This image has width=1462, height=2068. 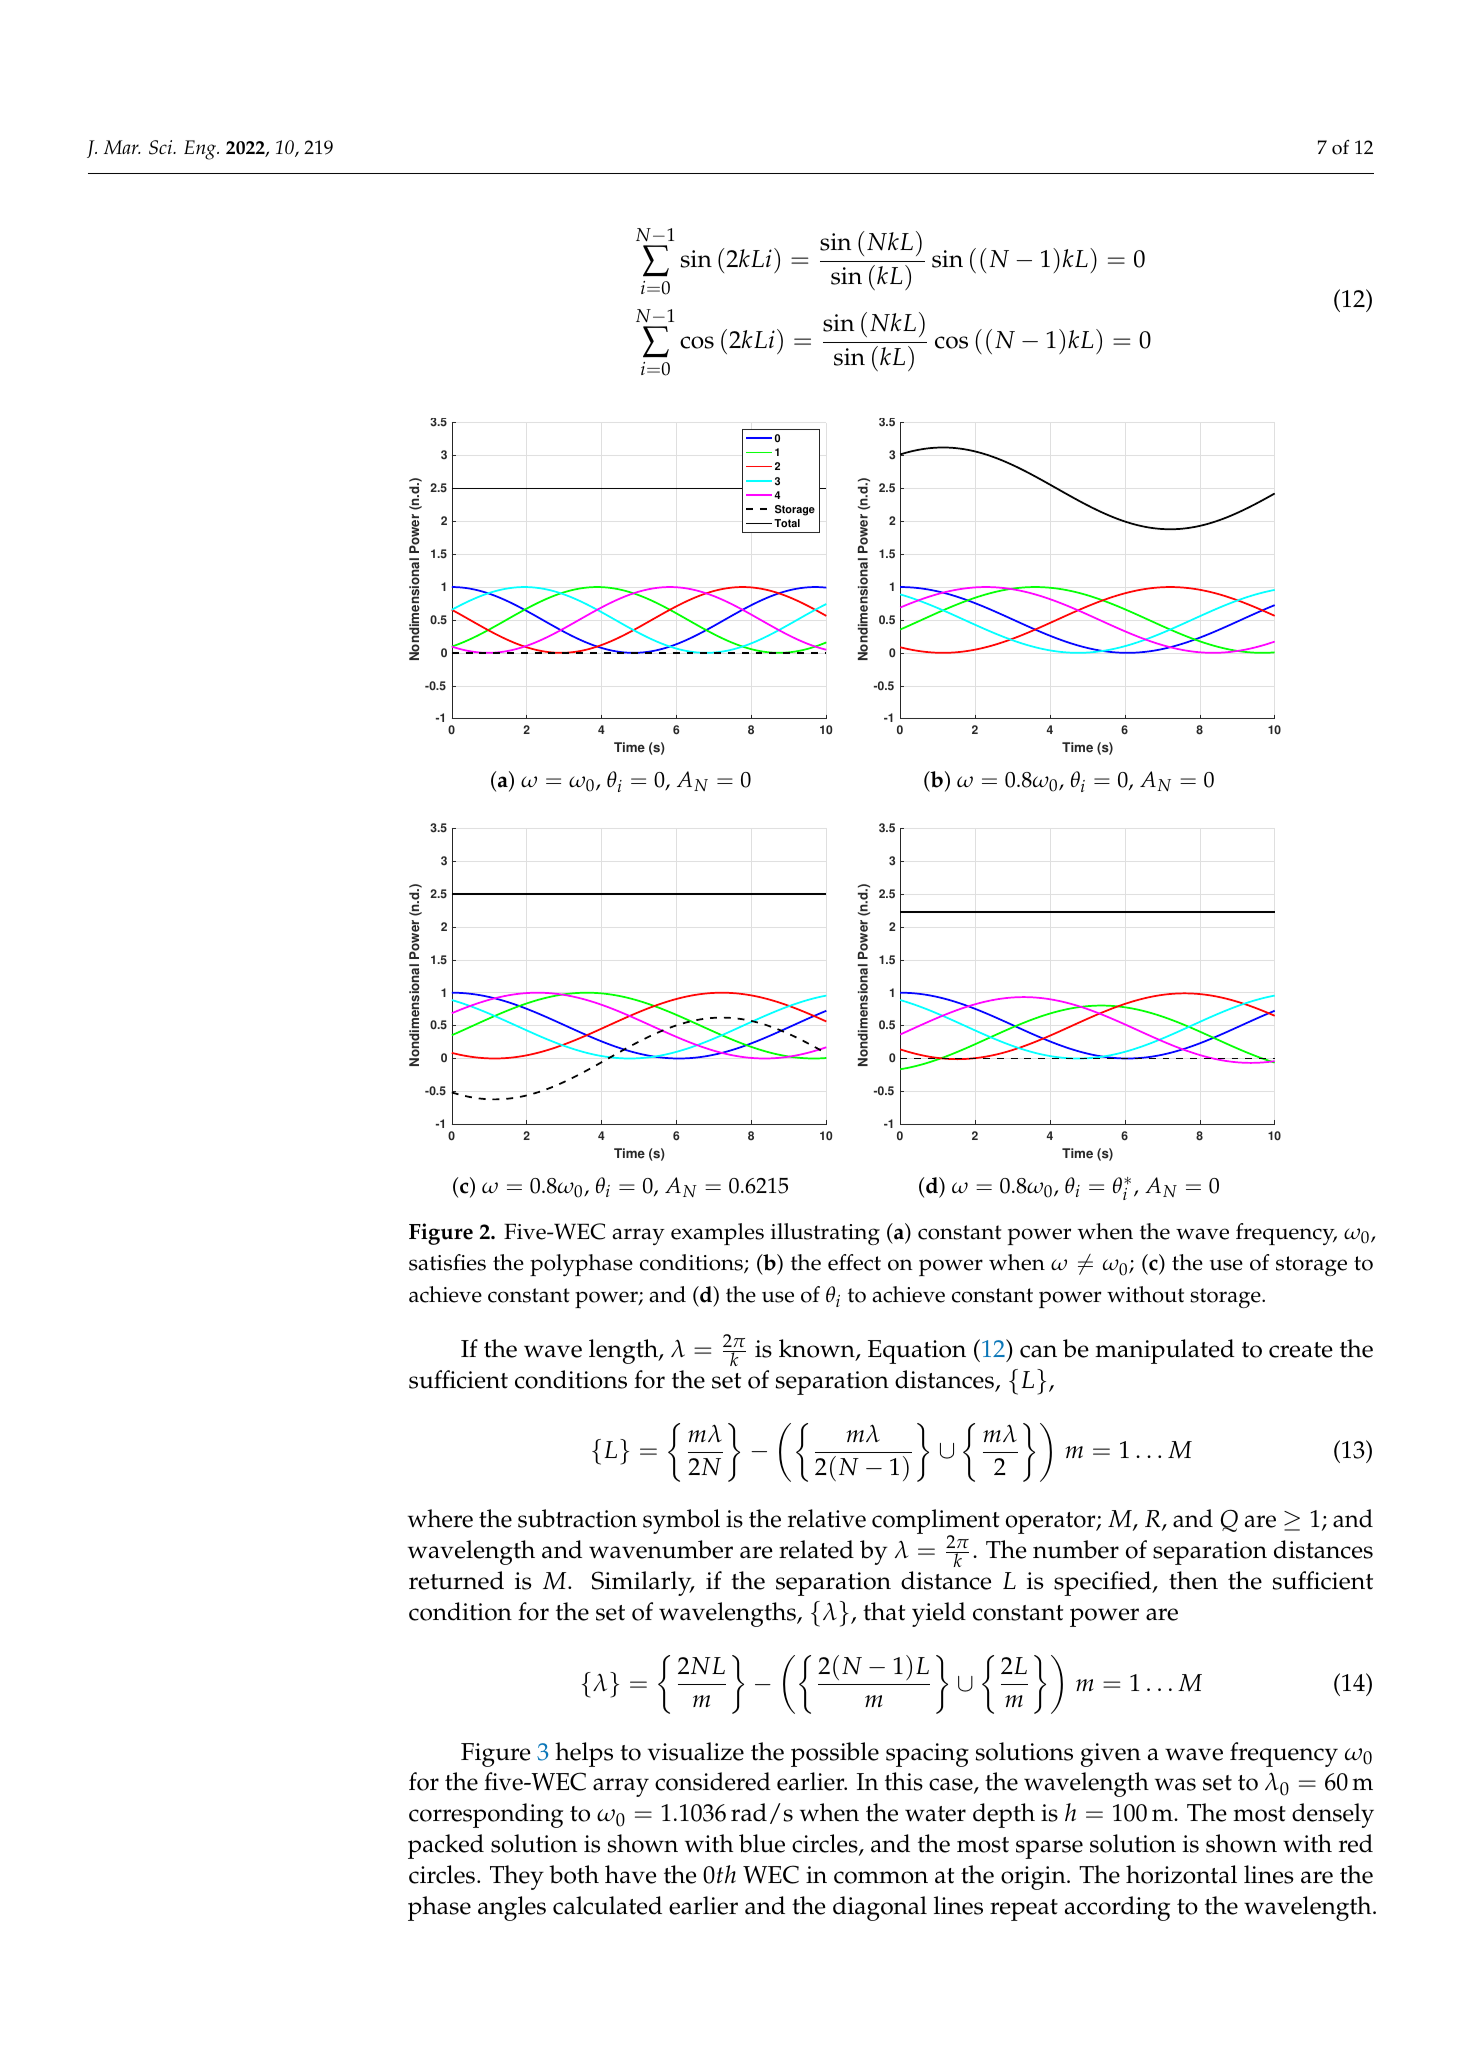 What do you see at coordinates (1164, 1351) in the image?
I see `manipulated` at bounding box center [1164, 1351].
